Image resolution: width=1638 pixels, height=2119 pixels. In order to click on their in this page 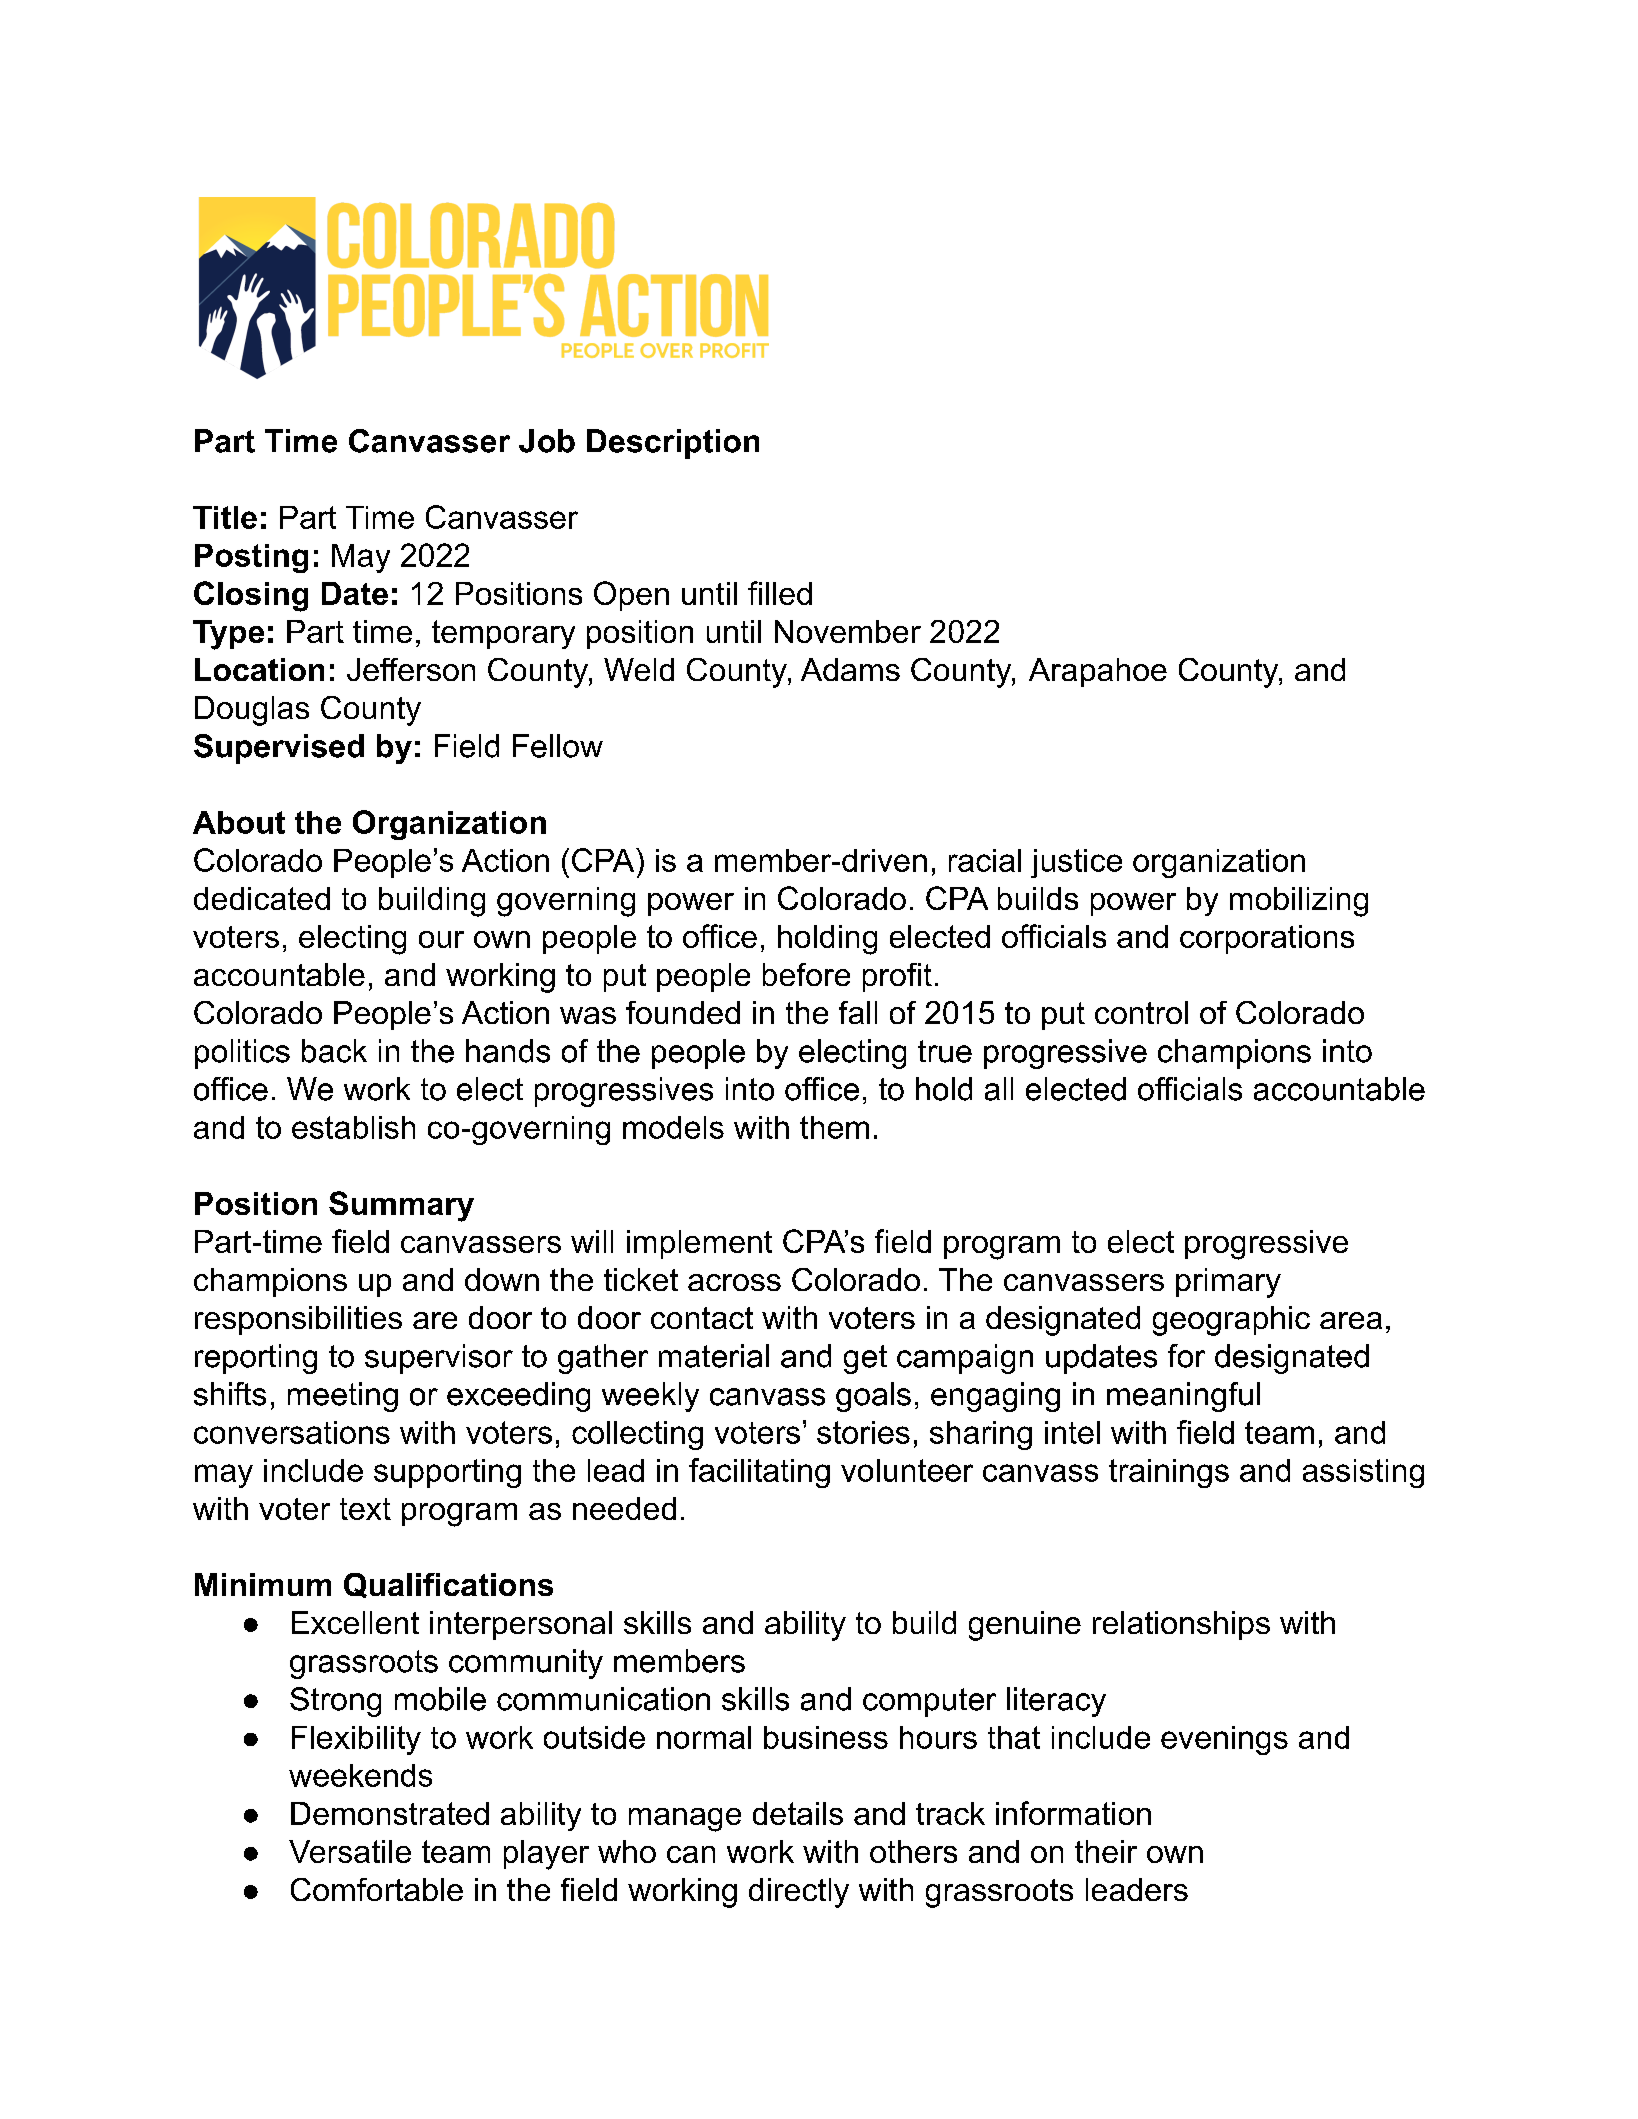, I will do `click(1106, 1851)`.
